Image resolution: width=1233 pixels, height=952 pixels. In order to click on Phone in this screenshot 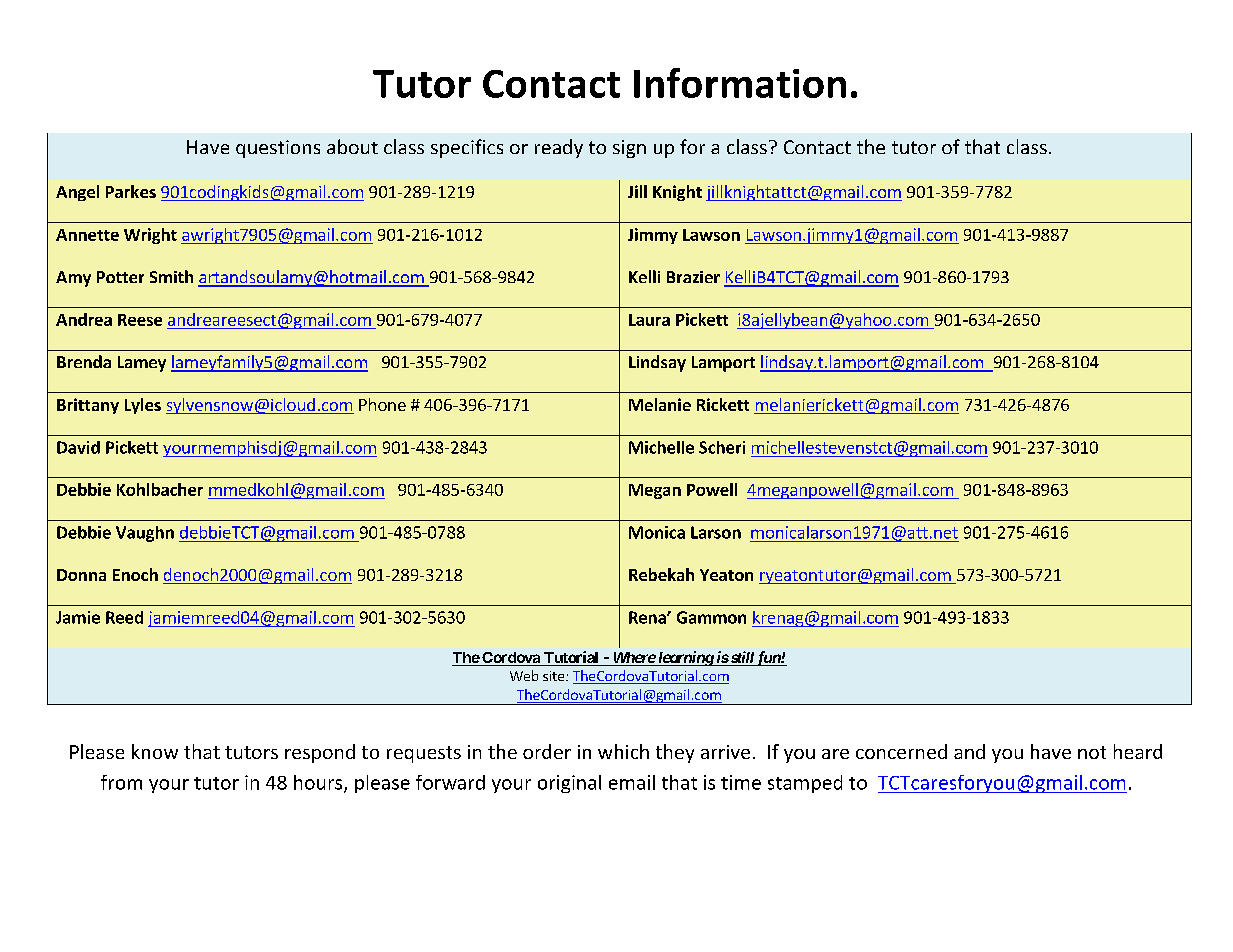, I will do `click(382, 404)`.
